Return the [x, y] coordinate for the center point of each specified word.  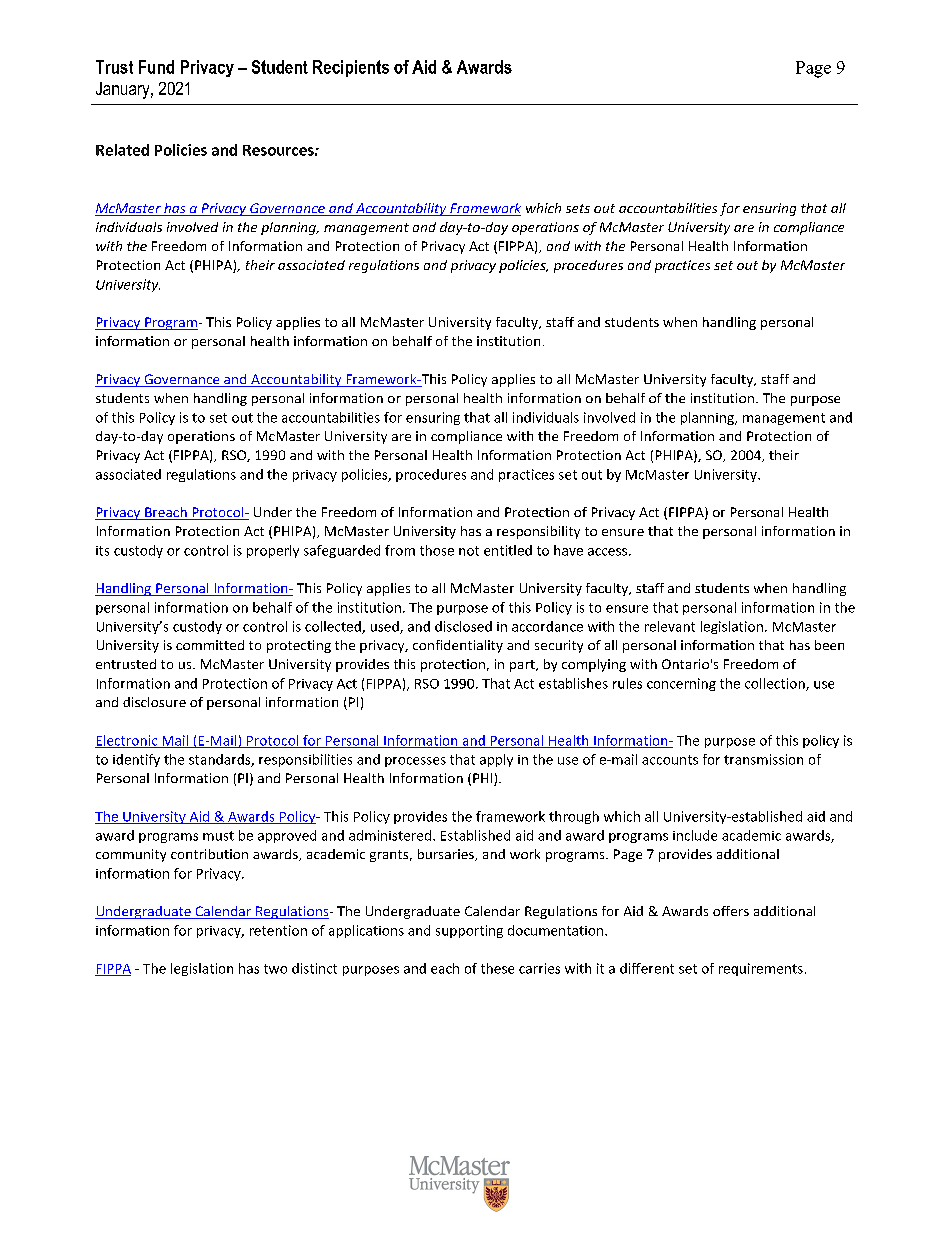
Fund [156, 67]
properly [273, 551]
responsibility [538, 532]
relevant [670, 626]
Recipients [351, 68]
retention [278, 930]
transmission [763, 759]
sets [578, 208]
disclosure [154, 702]
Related [122, 150]
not [469, 551]
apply [496, 760]
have [568, 550]
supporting [469, 931]
